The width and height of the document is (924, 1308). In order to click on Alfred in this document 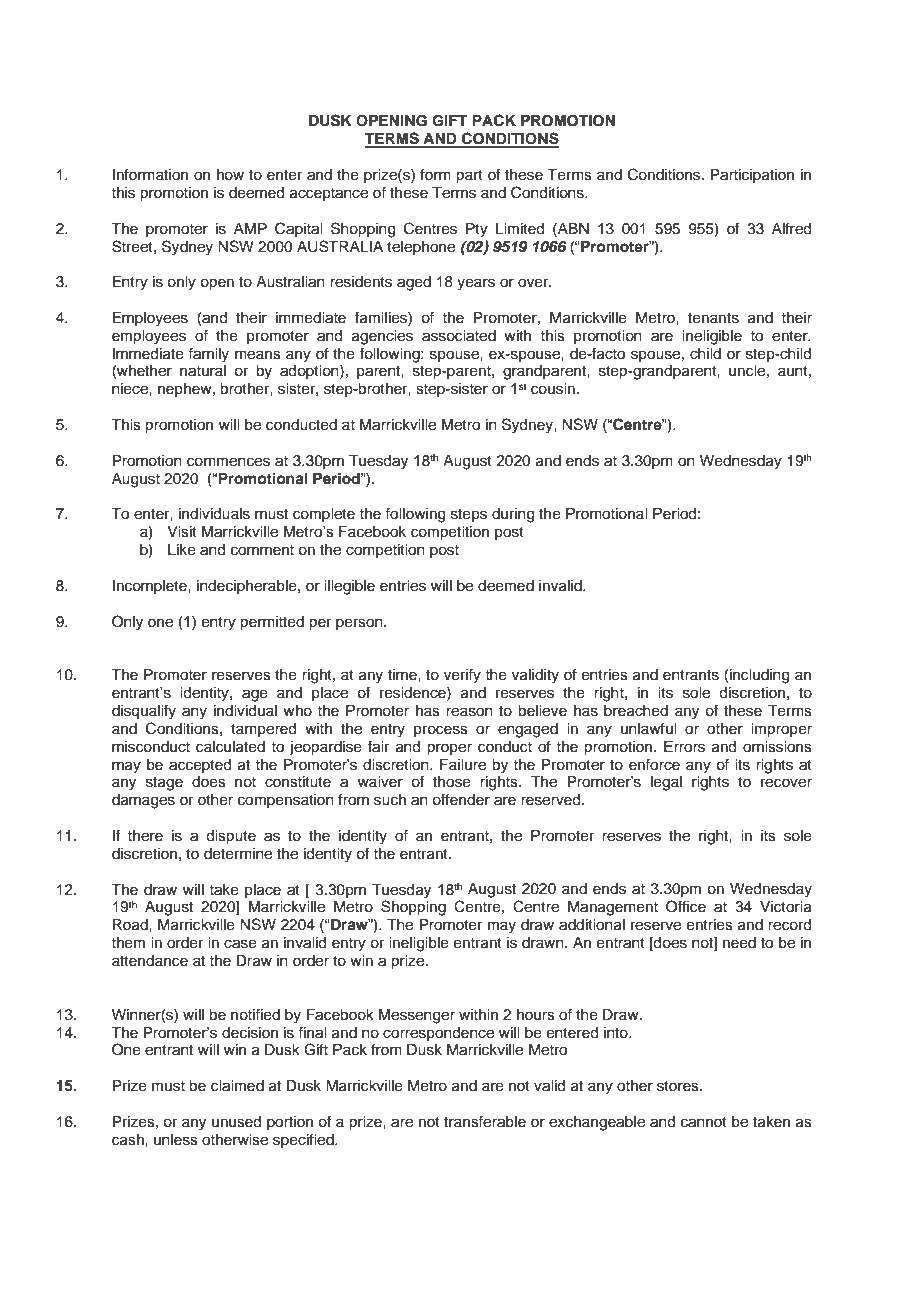, I will do `click(791, 228)`.
